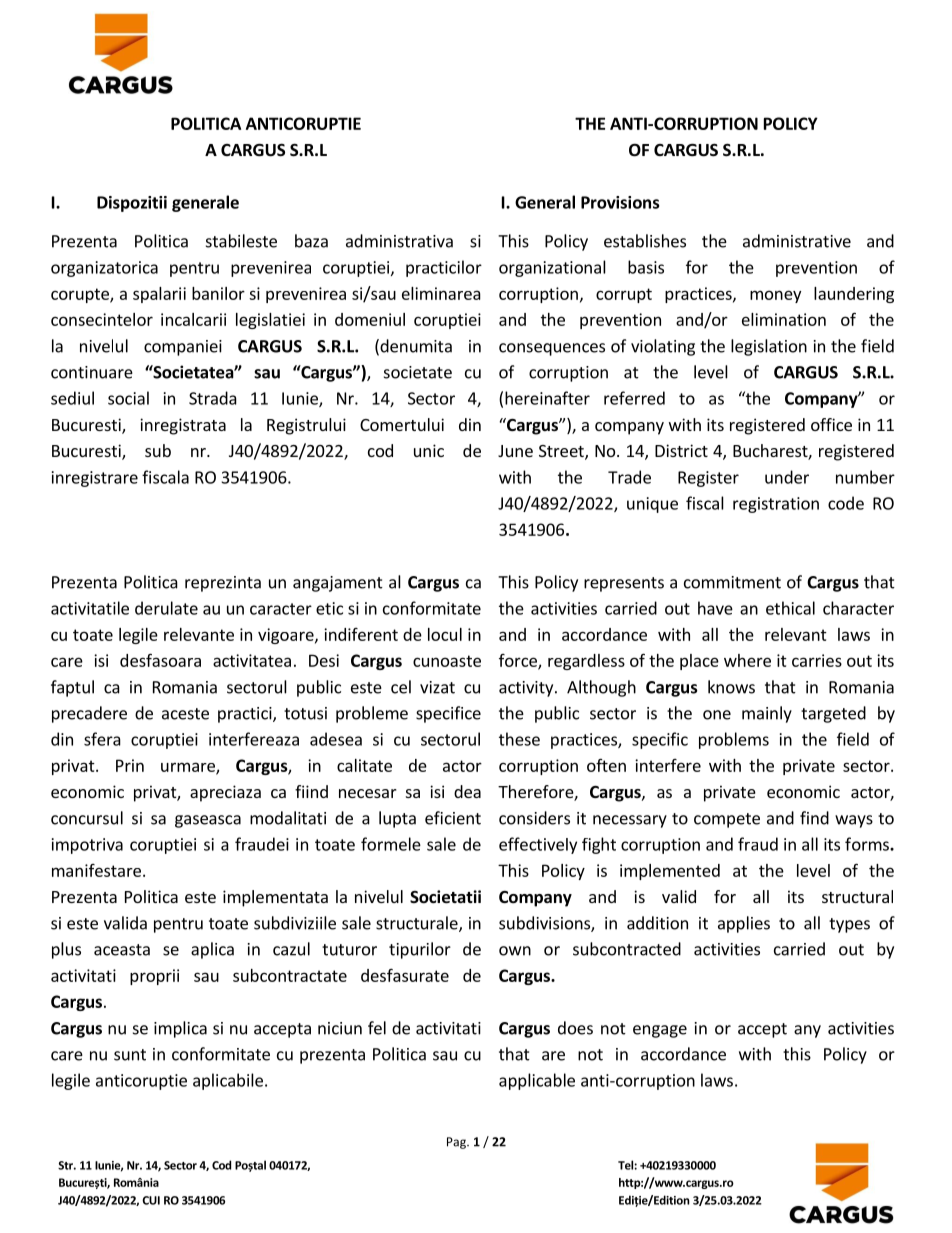  I want to click on administrative, so click(797, 241).
